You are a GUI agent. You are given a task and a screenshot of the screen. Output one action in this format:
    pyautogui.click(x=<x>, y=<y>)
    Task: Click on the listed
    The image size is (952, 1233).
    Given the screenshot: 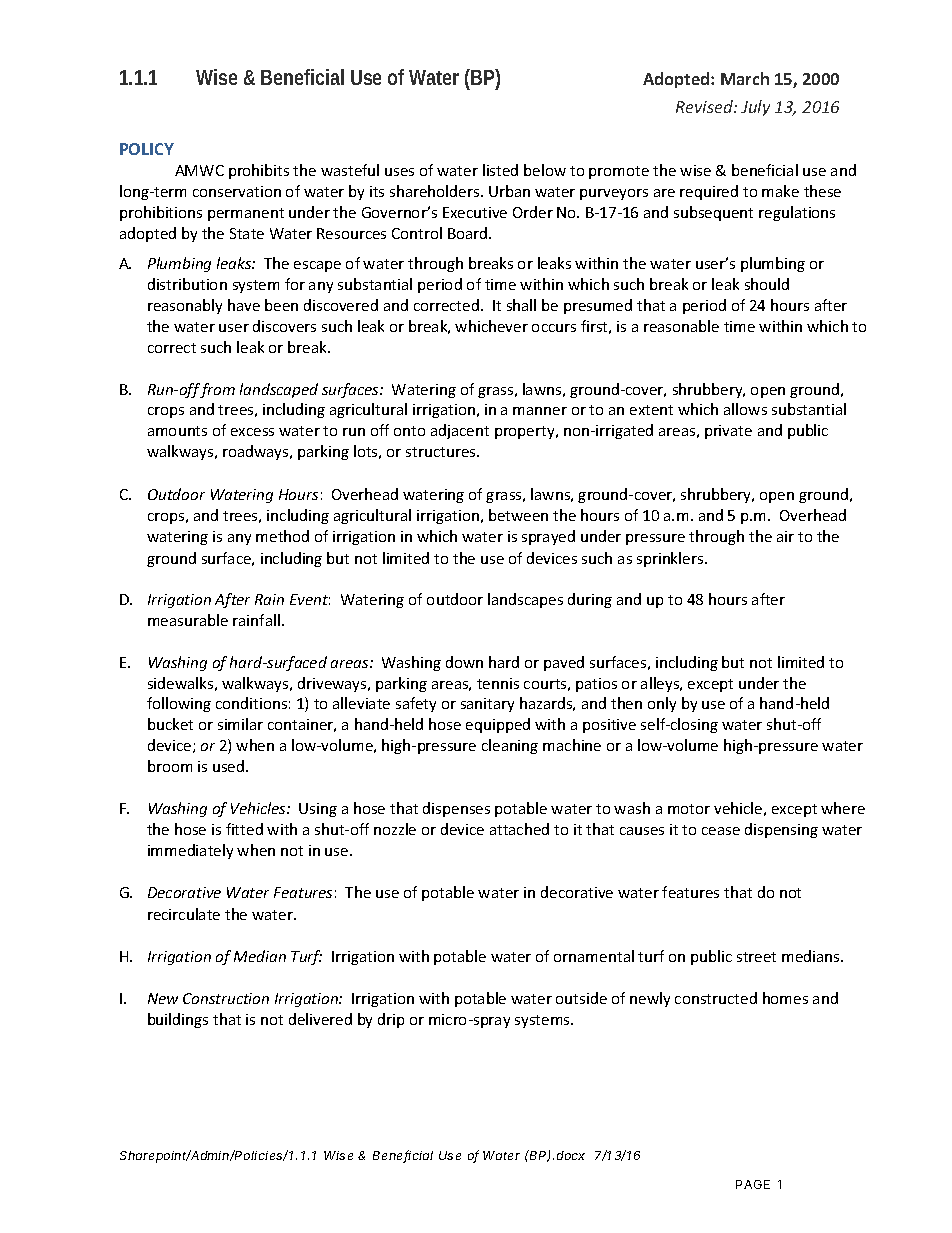 What is the action you would take?
    pyautogui.click(x=500, y=170)
